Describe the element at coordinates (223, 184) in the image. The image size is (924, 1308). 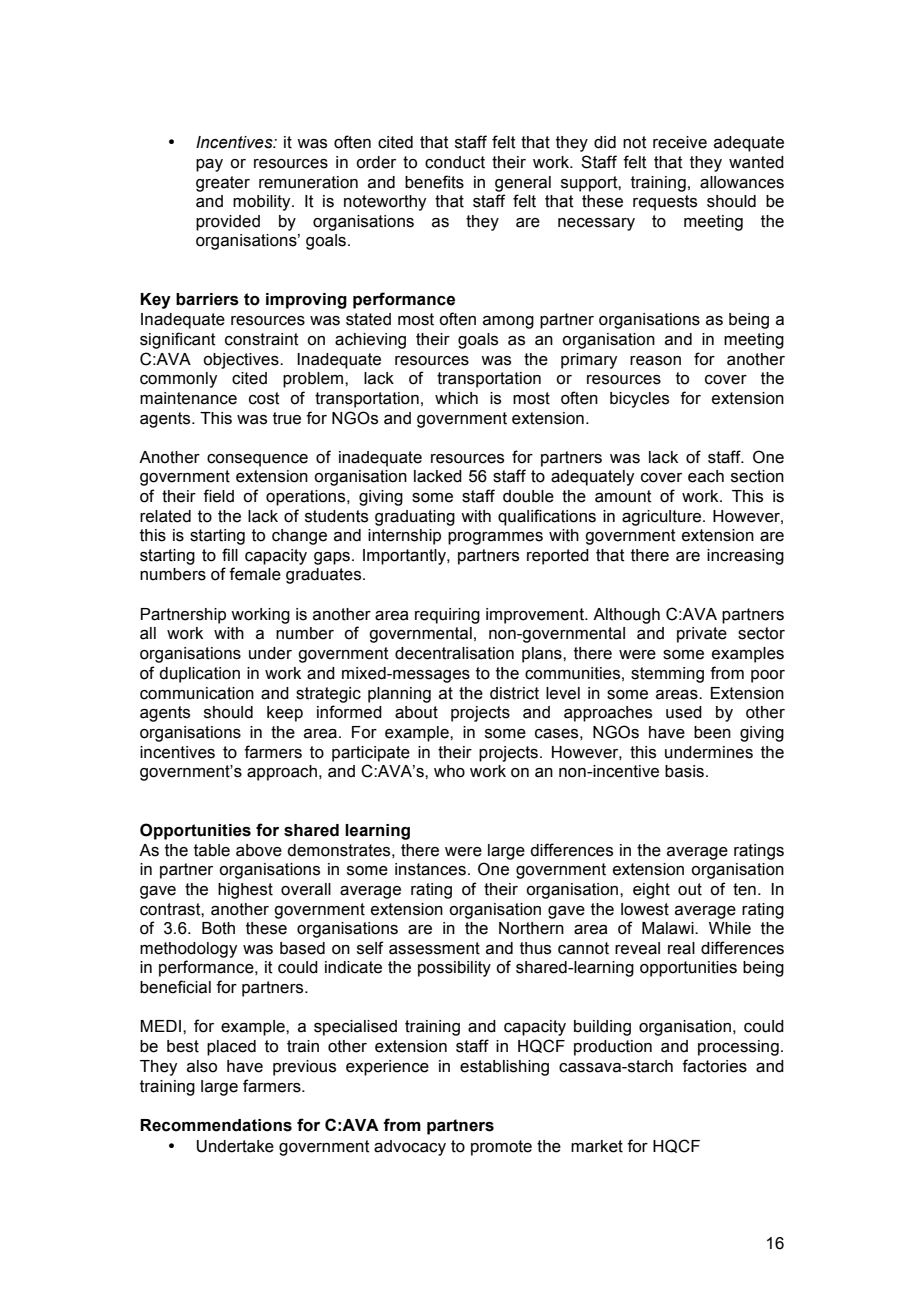
I see `greater` at that location.
